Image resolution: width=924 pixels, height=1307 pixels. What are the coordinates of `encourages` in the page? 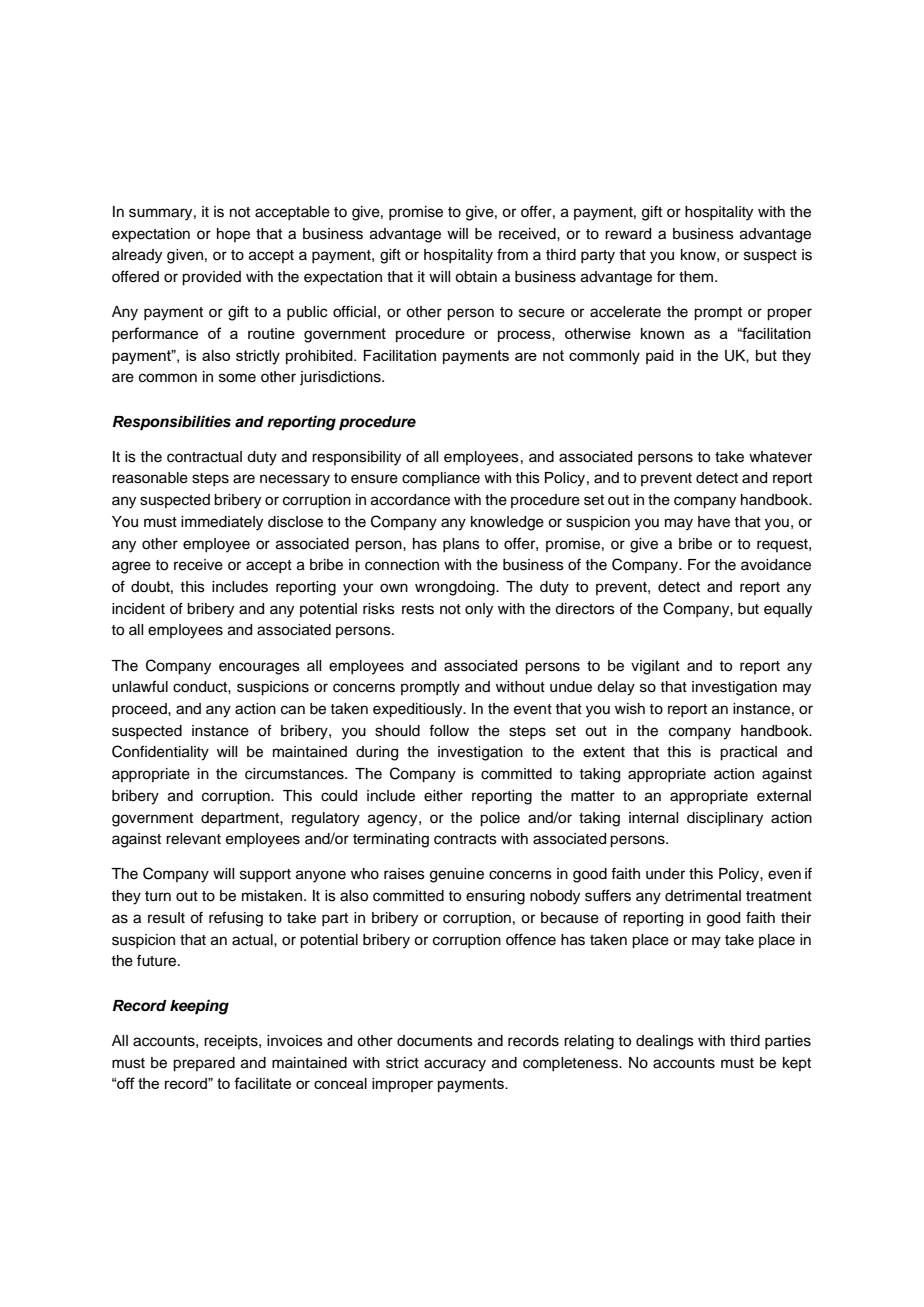 It's located at (259, 668).
